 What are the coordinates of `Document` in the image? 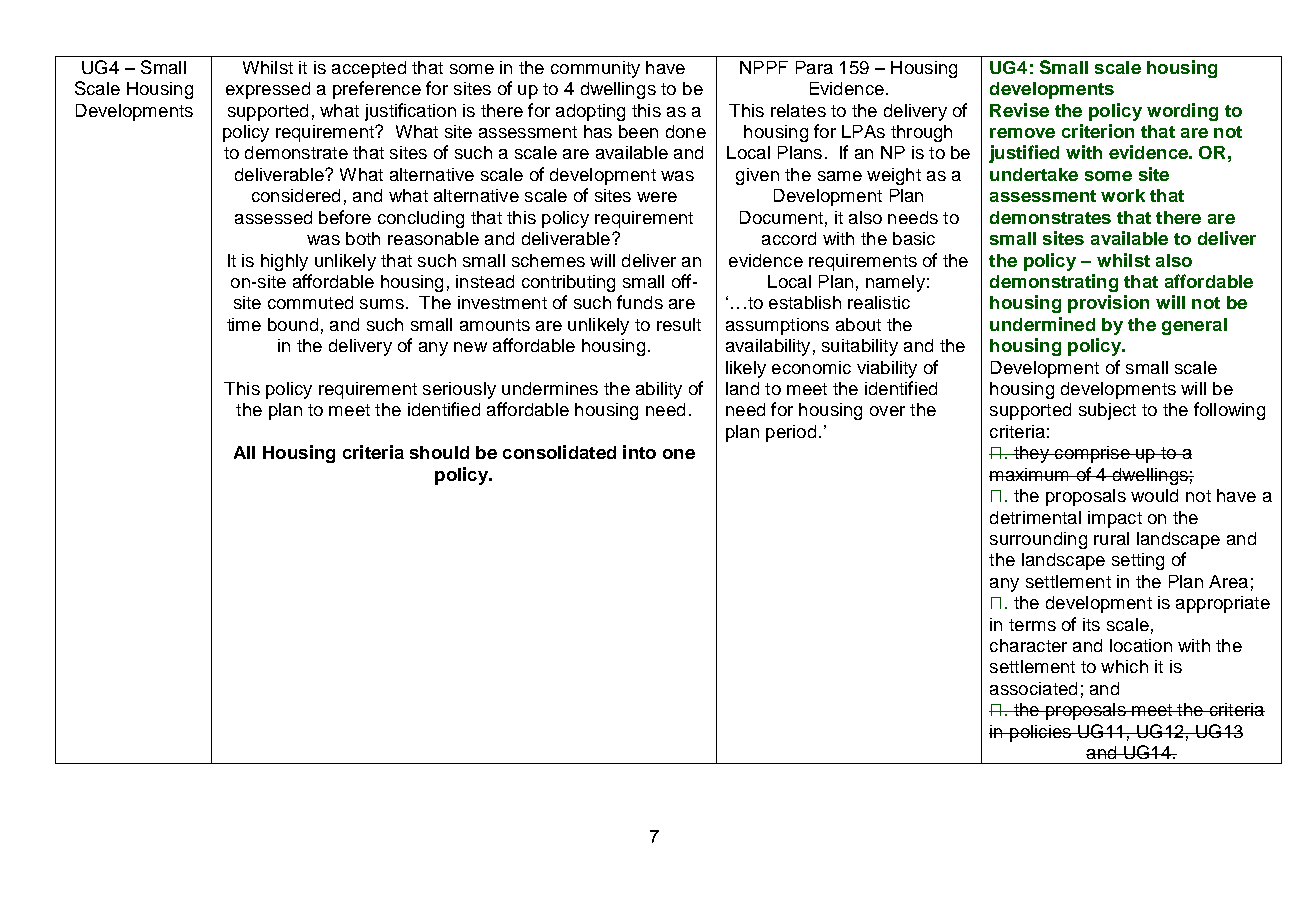 It's located at (781, 217).
